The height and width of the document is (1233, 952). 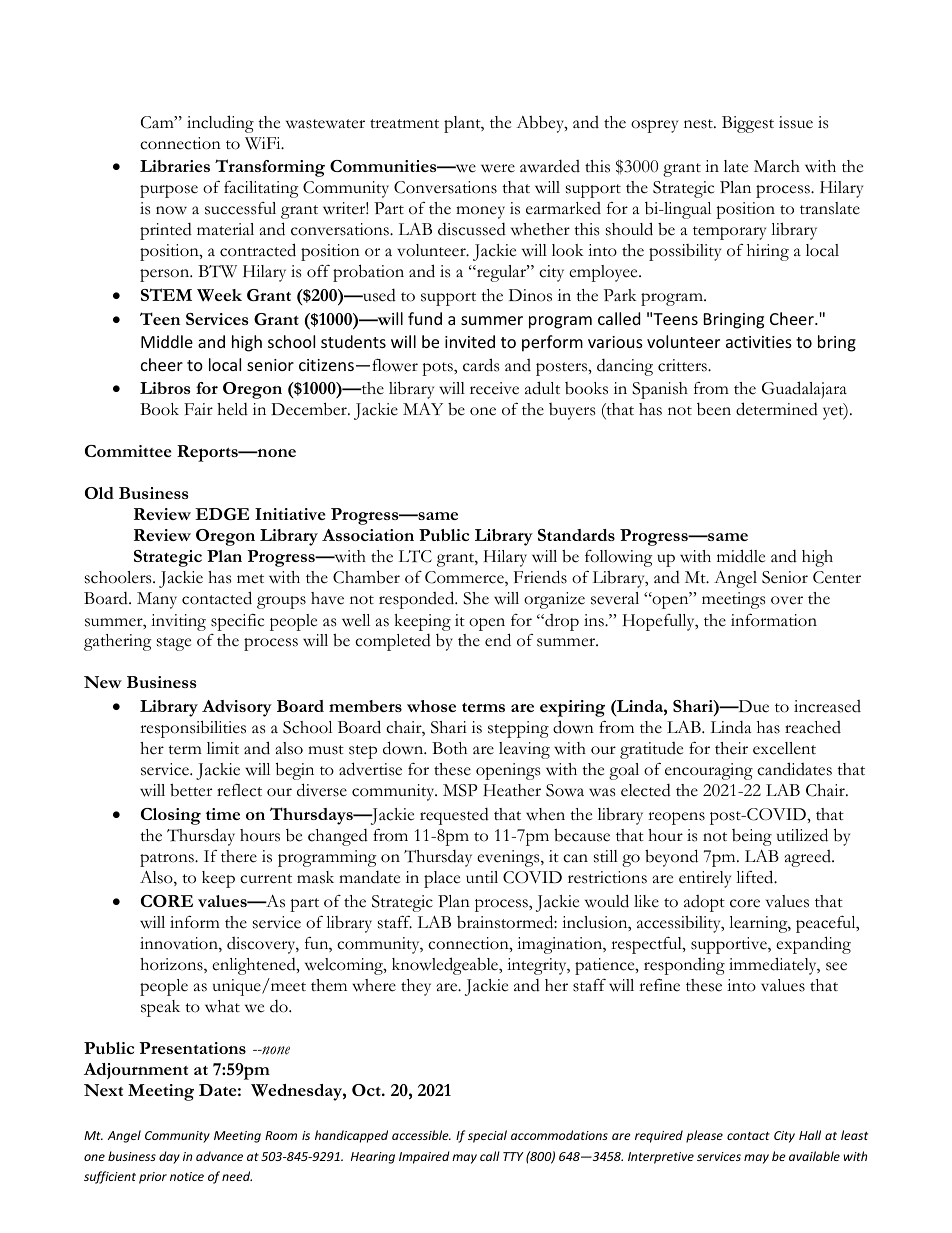 What do you see at coordinates (752, 837) in the document?
I see `being` at bounding box center [752, 837].
